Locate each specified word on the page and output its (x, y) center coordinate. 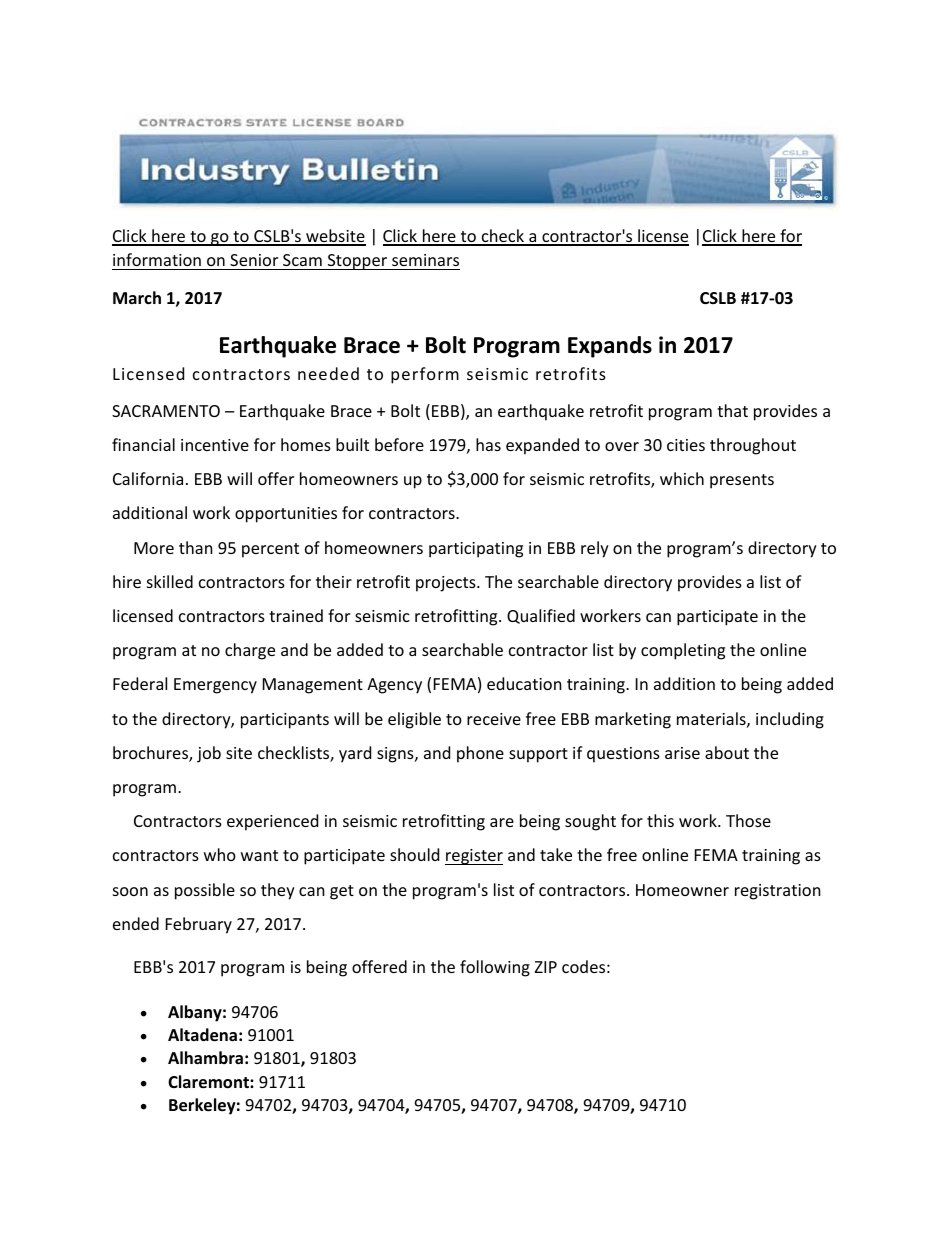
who (220, 854)
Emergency (215, 686)
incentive (215, 445)
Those (748, 820)
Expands (610, 347)
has (488, 444)
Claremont (209, 1082)
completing (683, 651)
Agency (394, 686)
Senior (254, 262)
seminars (425, 262)
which (682, 478)
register (474, 857)
